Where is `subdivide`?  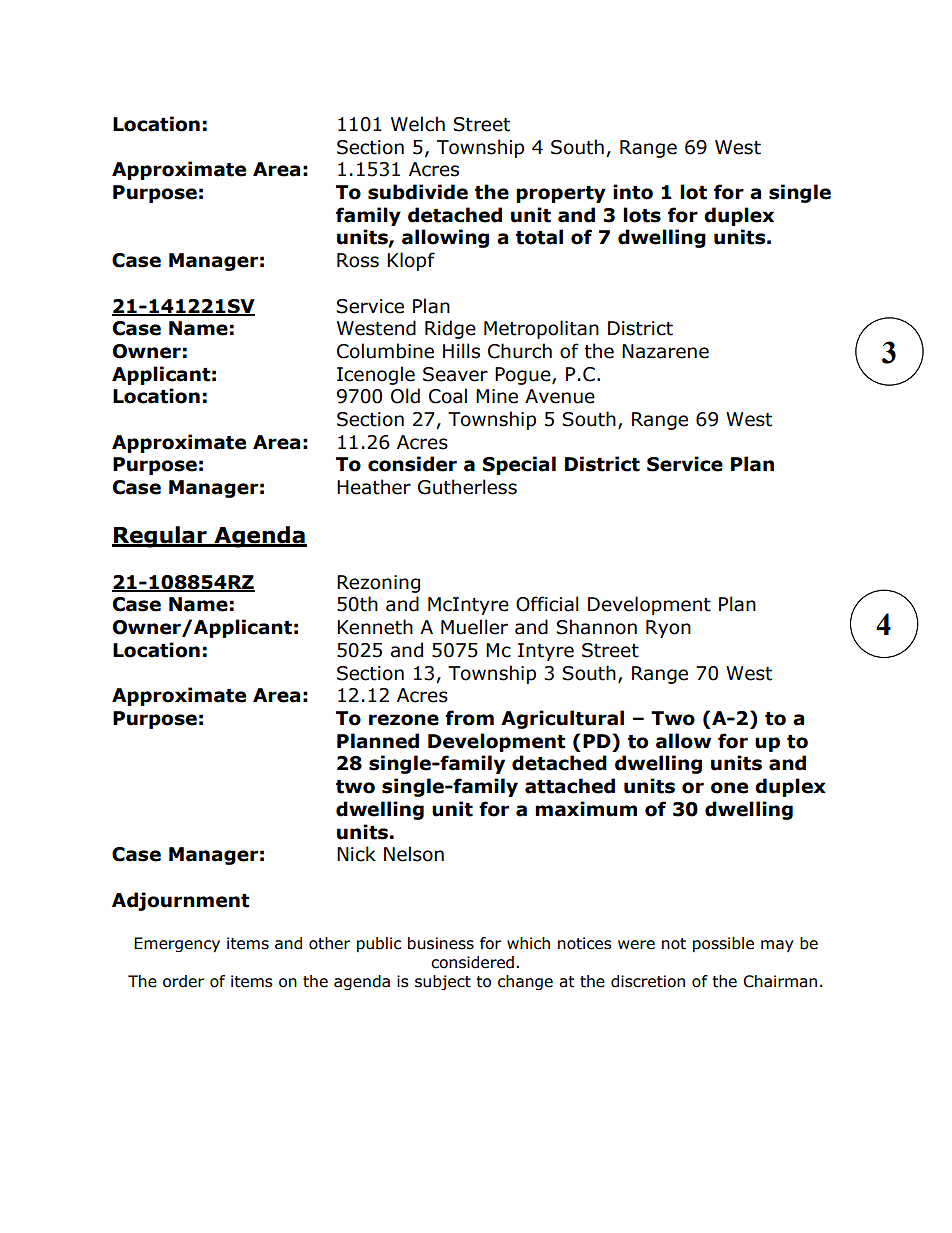 subdivide is located at coordinates (418, 192).
